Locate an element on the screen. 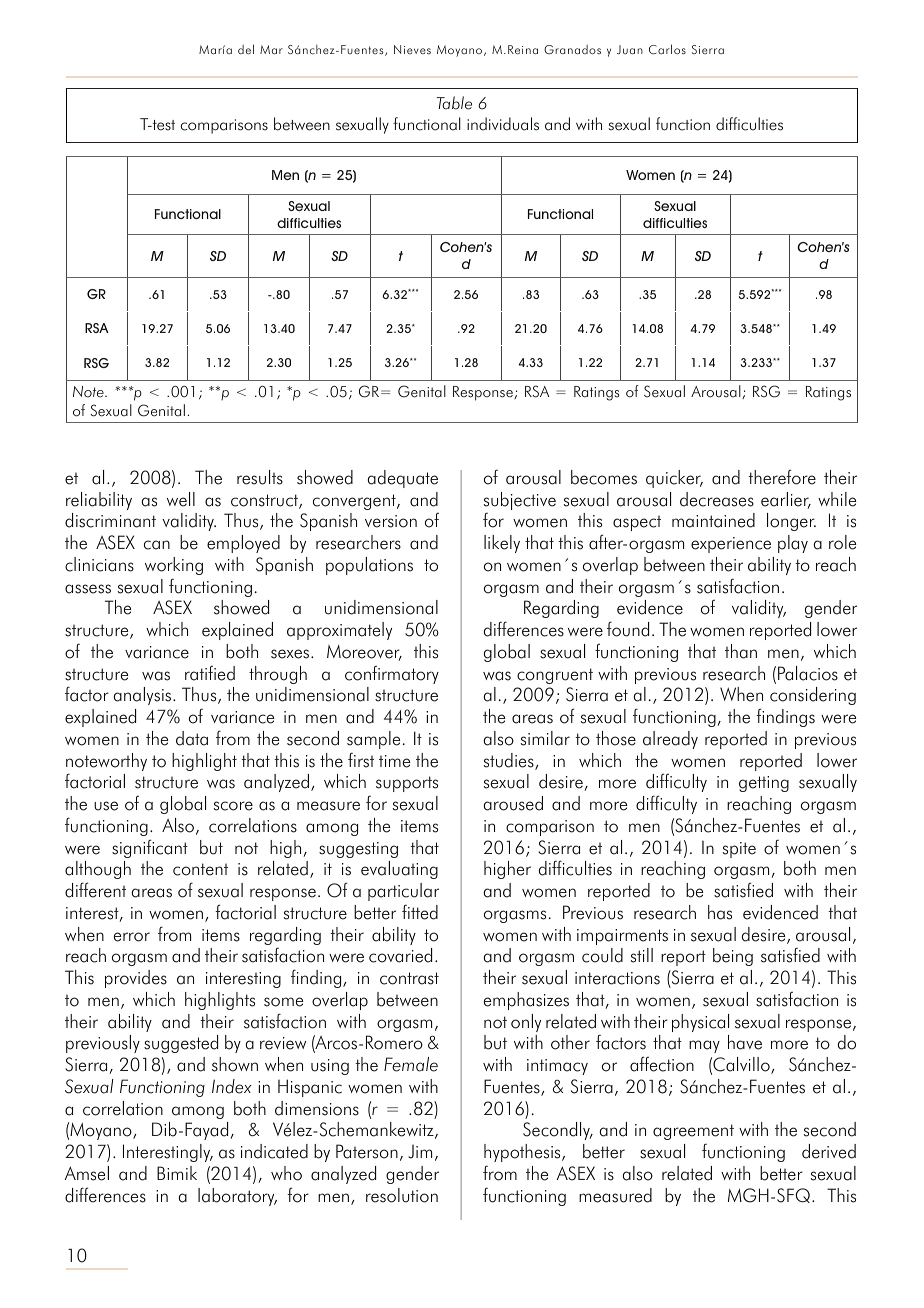 The width and height of the screenshot is (924, 1308). results is located at coordinates (260, 477).
